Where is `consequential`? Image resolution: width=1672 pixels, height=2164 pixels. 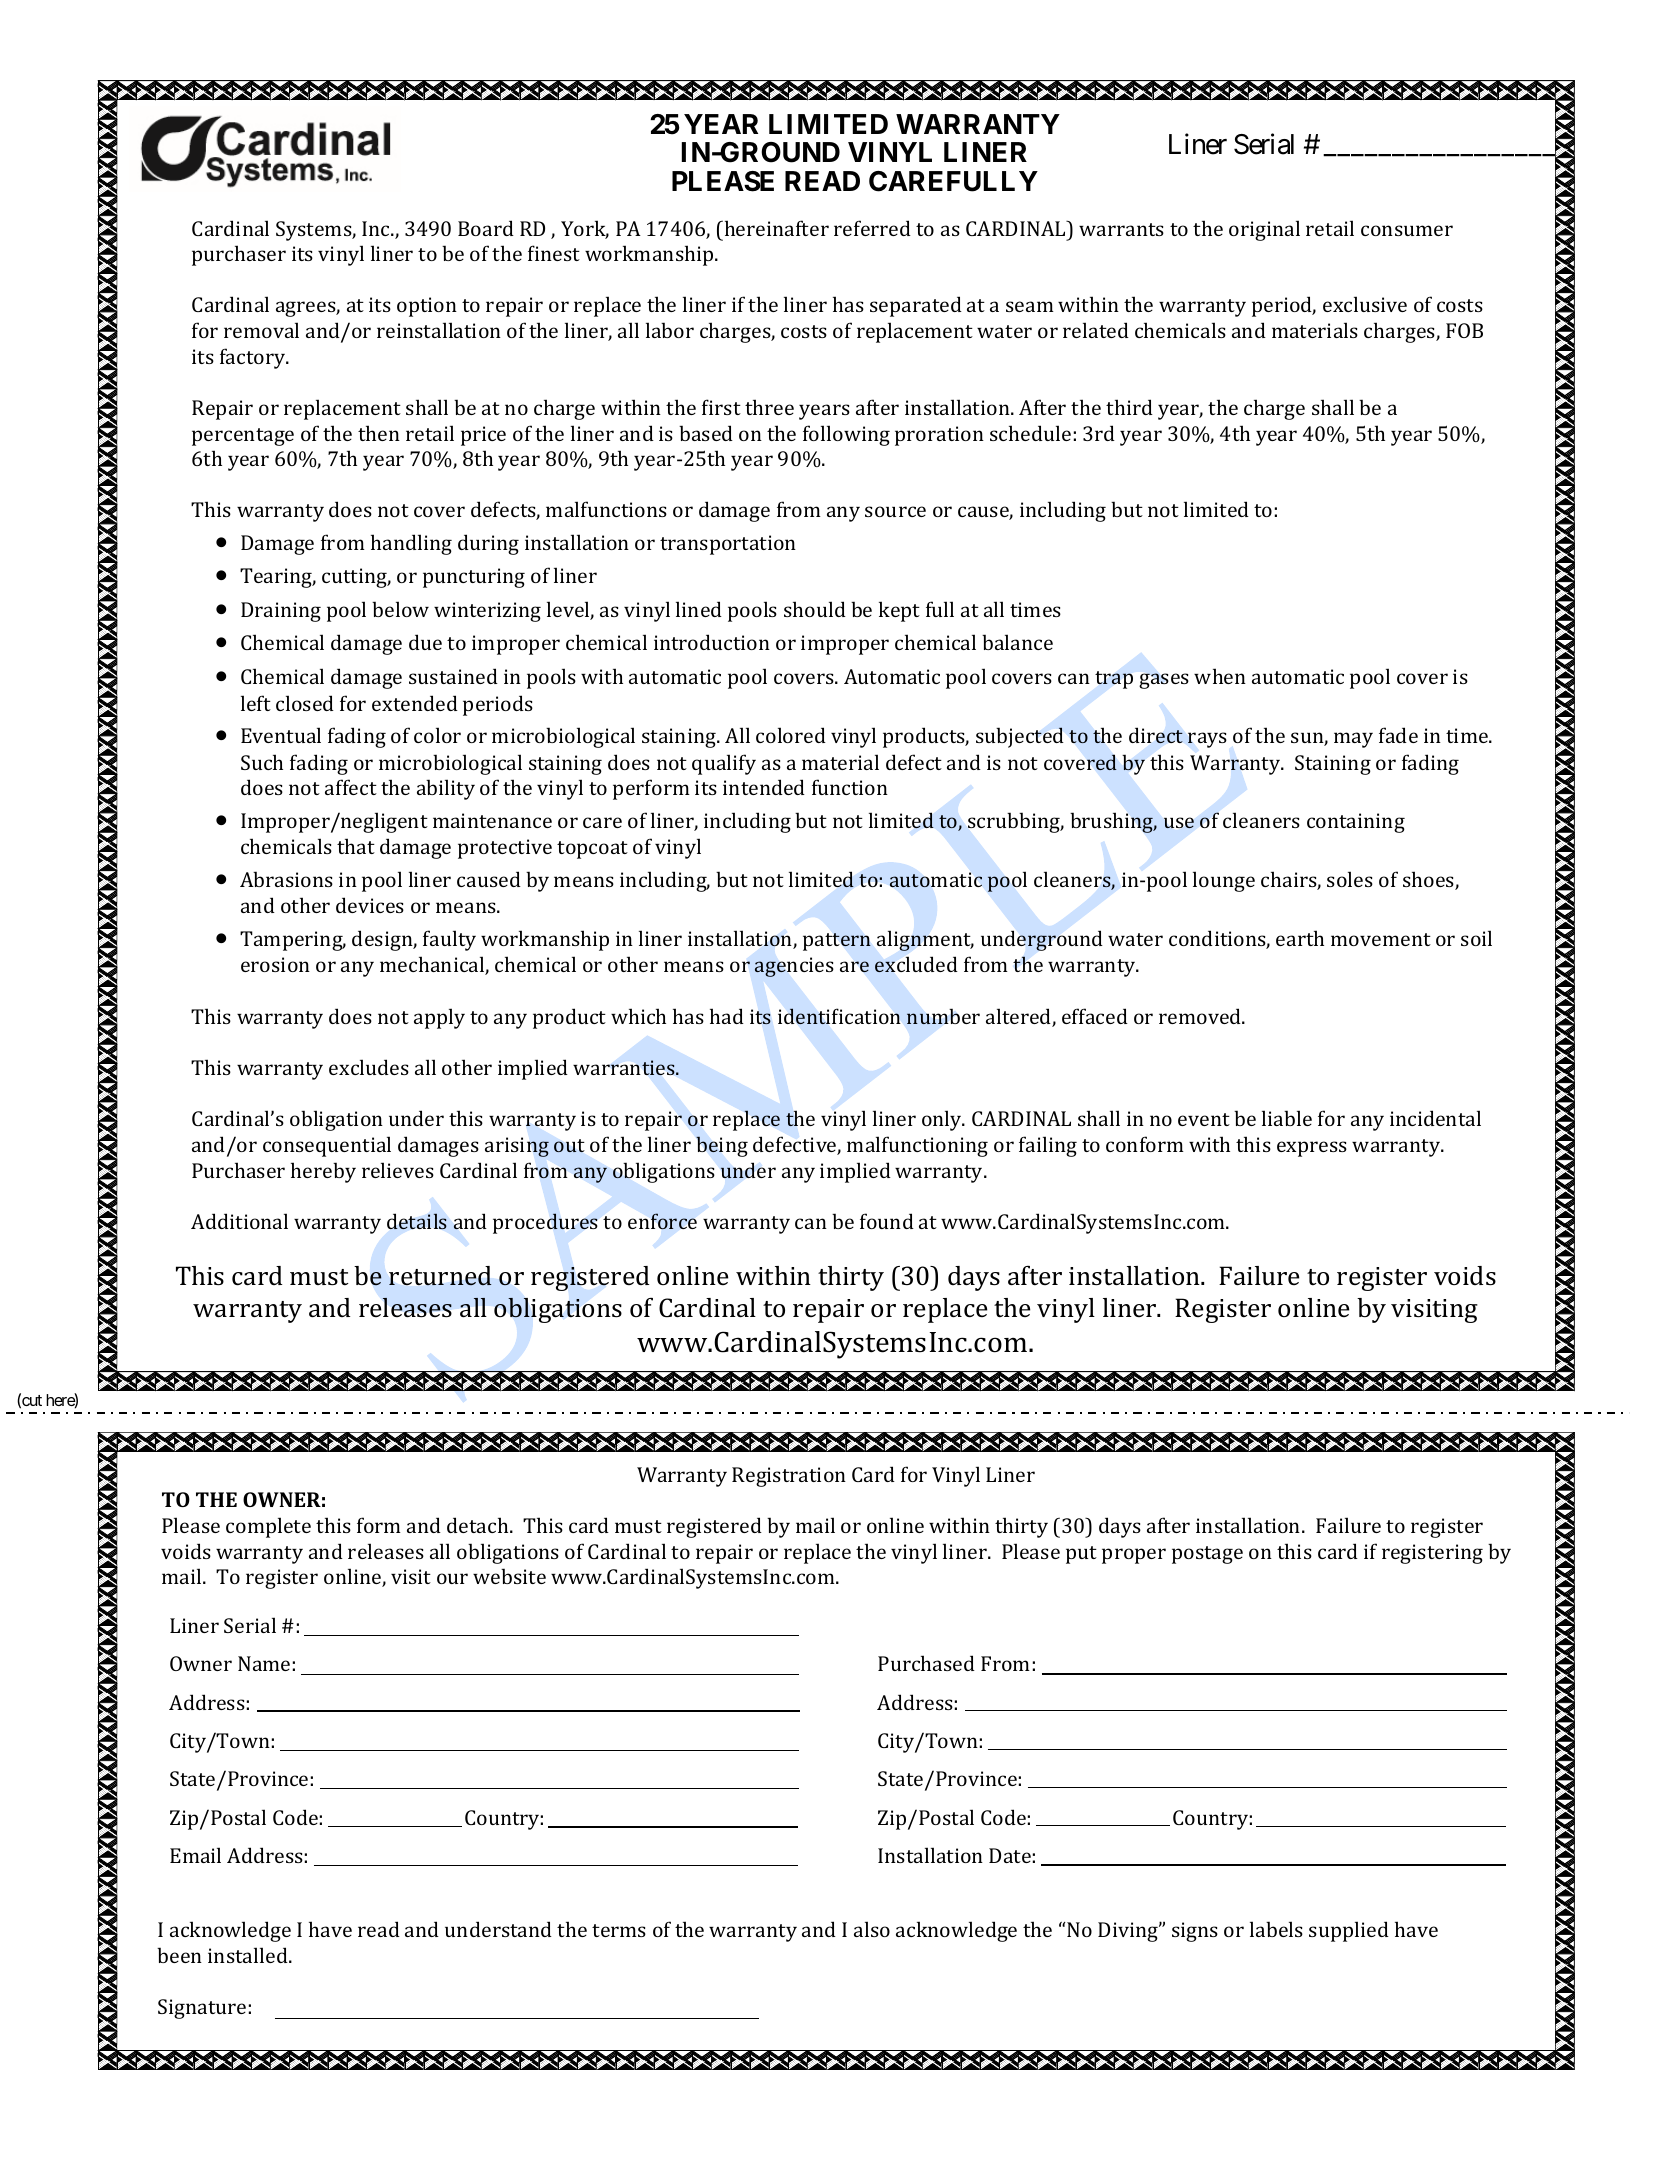
consequential is located at coordinates (327, 1146).
